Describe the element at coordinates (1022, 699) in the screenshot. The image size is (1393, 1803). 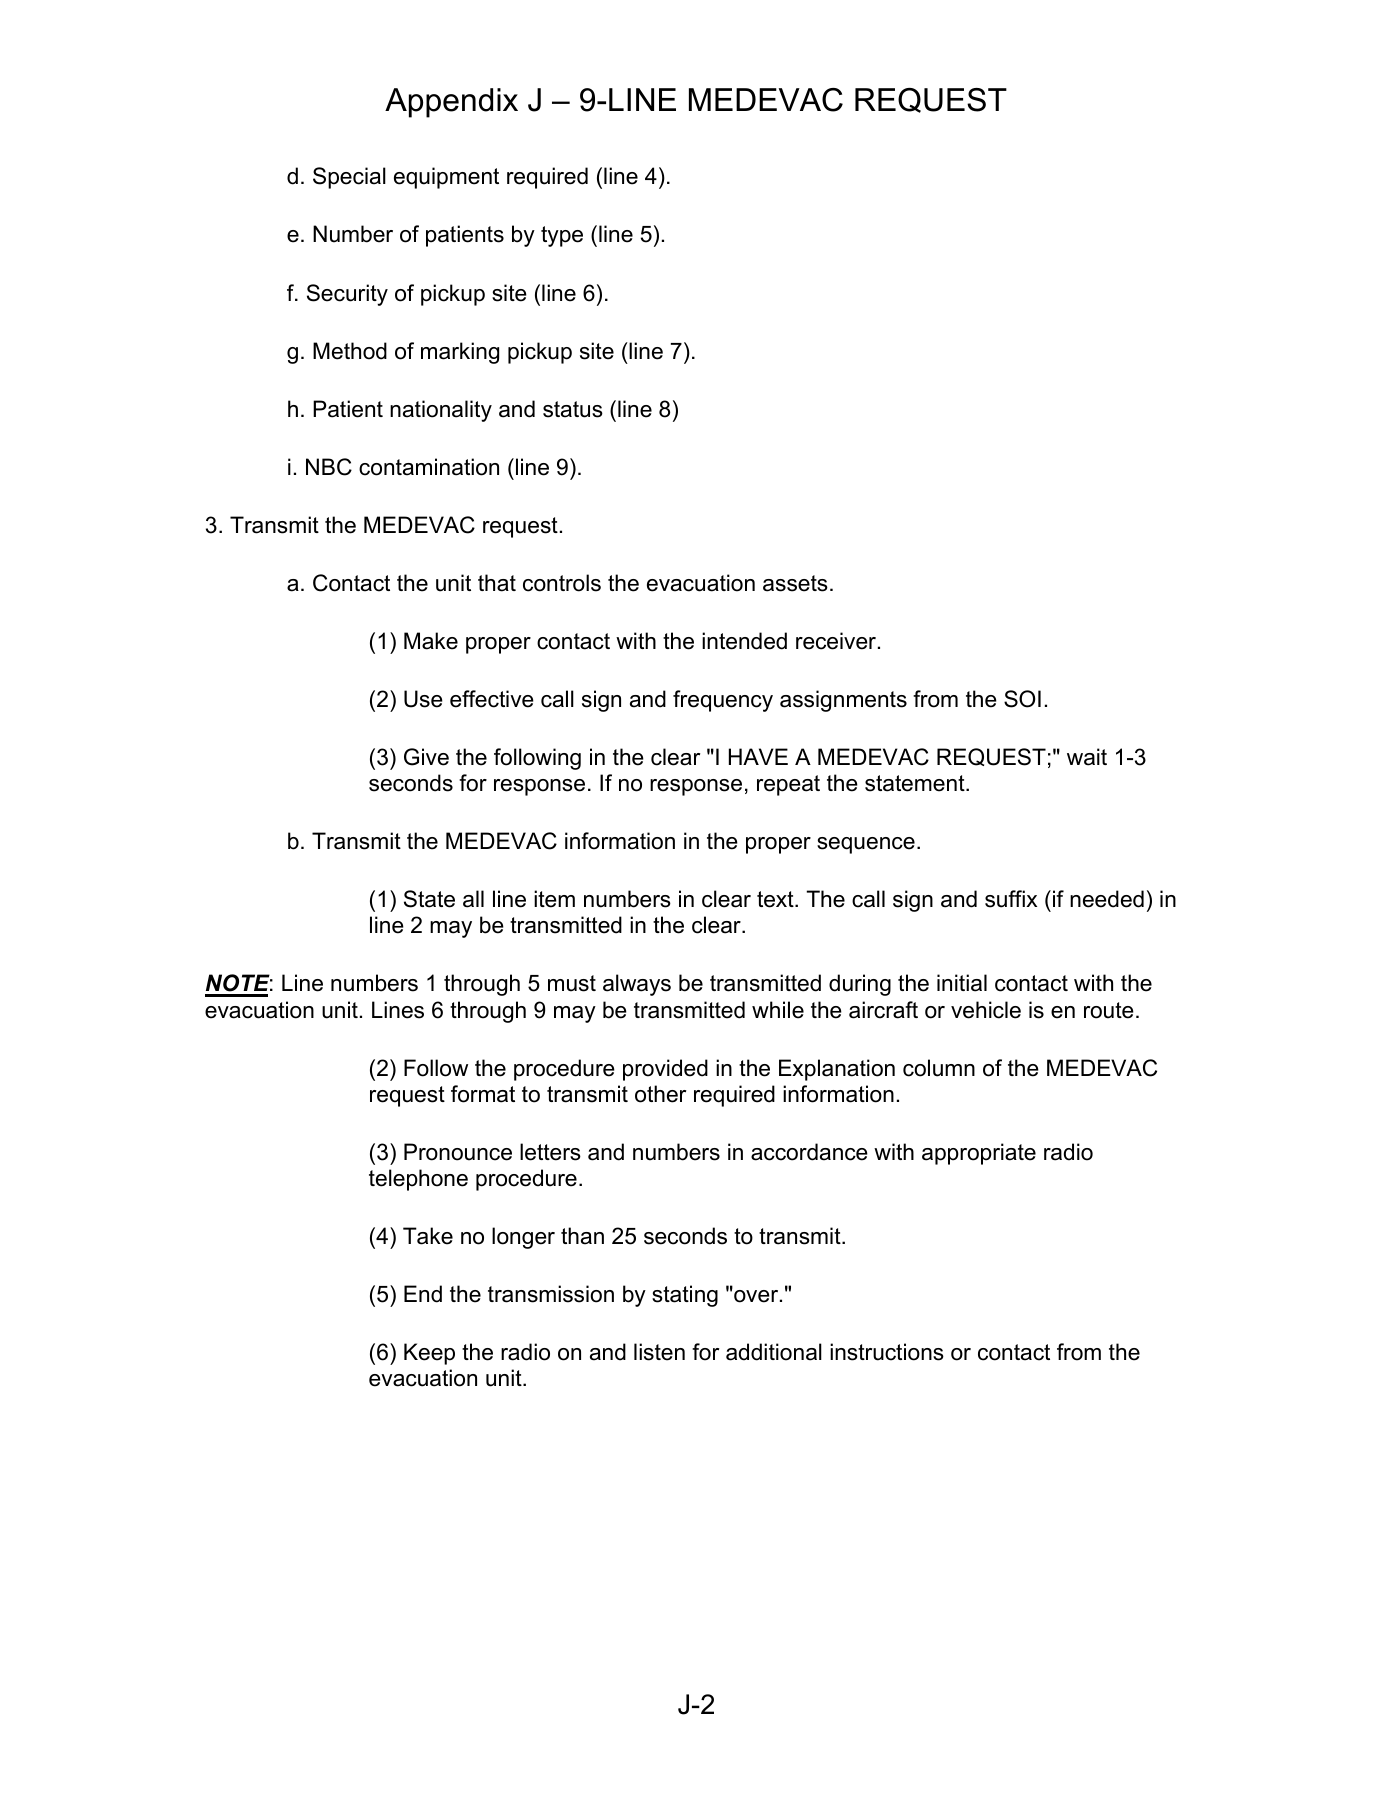
I see `SOI` at that location.
